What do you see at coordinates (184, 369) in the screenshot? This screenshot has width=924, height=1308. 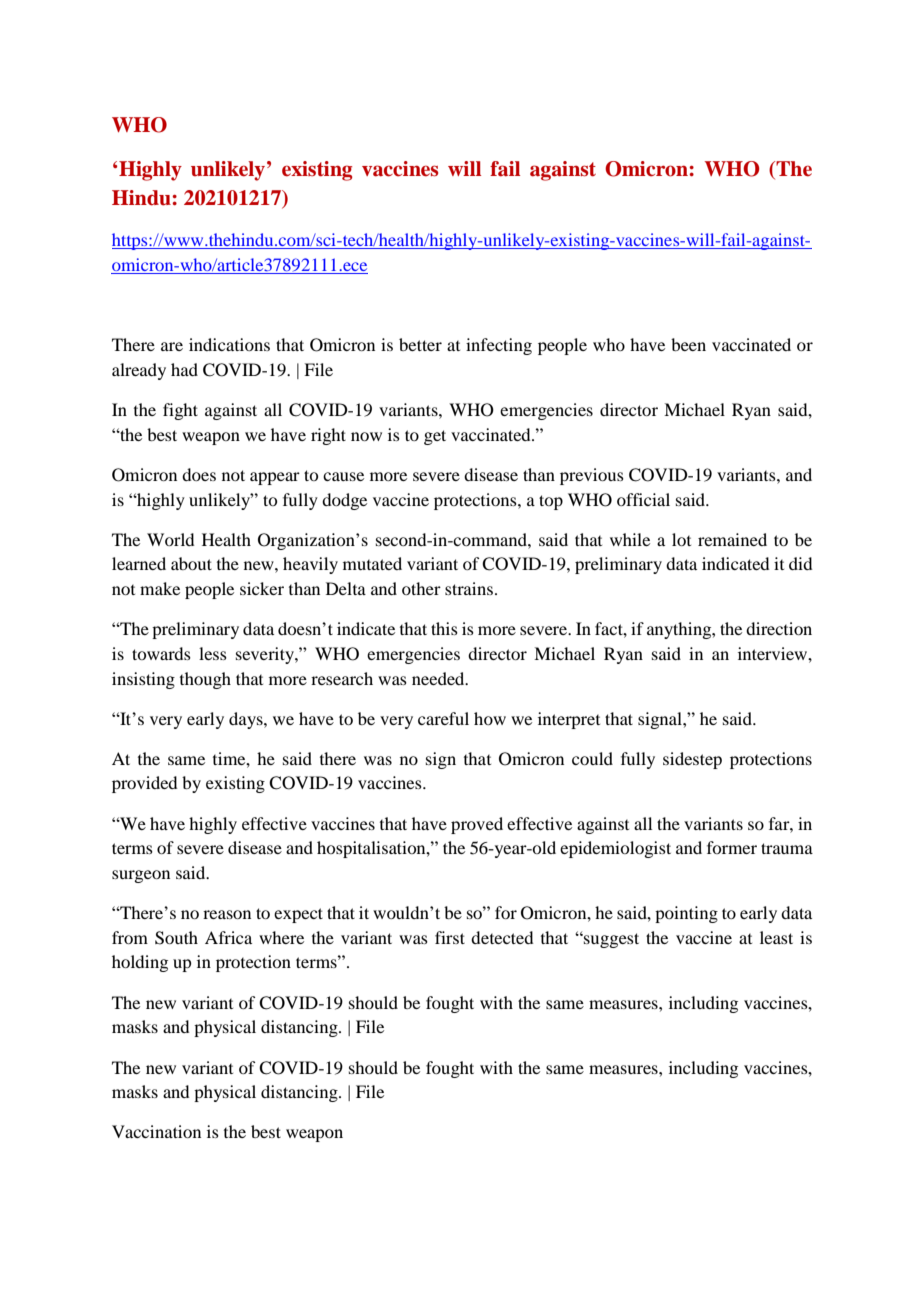 I see `had` at bounding box center [184, 369].
